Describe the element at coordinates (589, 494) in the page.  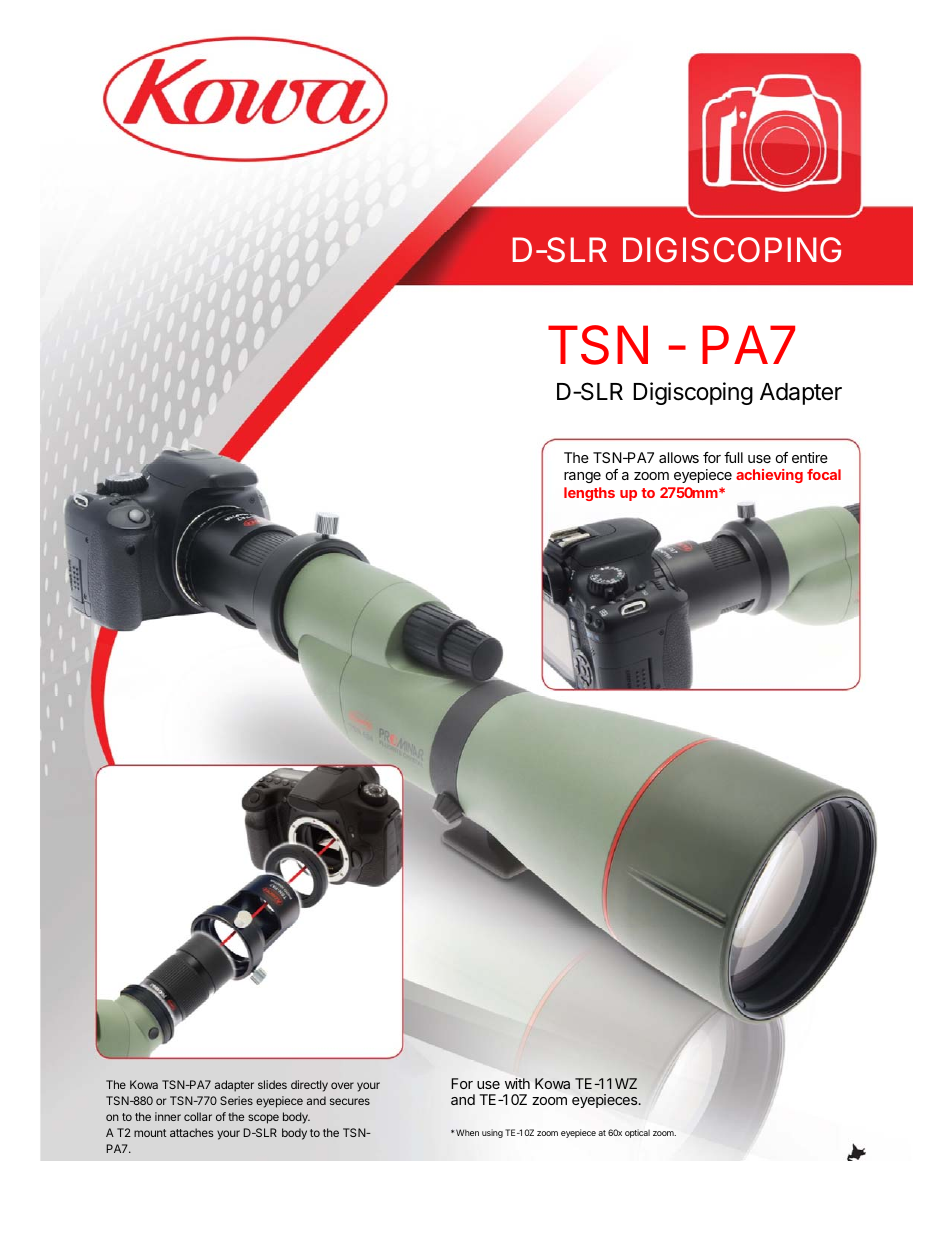
I see `lengths` at that location.
